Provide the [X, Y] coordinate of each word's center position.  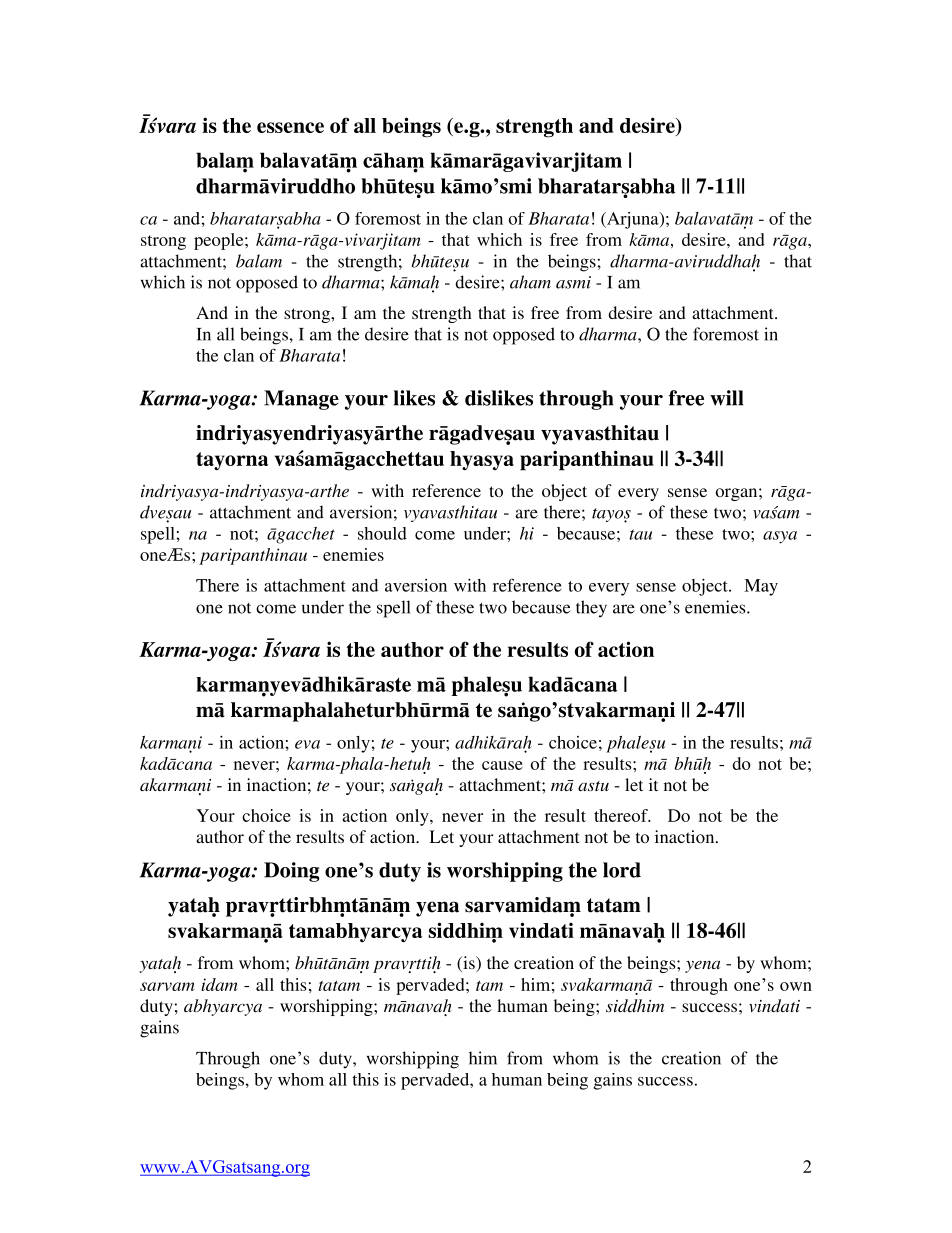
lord [622, 870]
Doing [292, 872]
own [796, 986]
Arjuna [633, 220]
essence [290, 127]
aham [530, 282]
